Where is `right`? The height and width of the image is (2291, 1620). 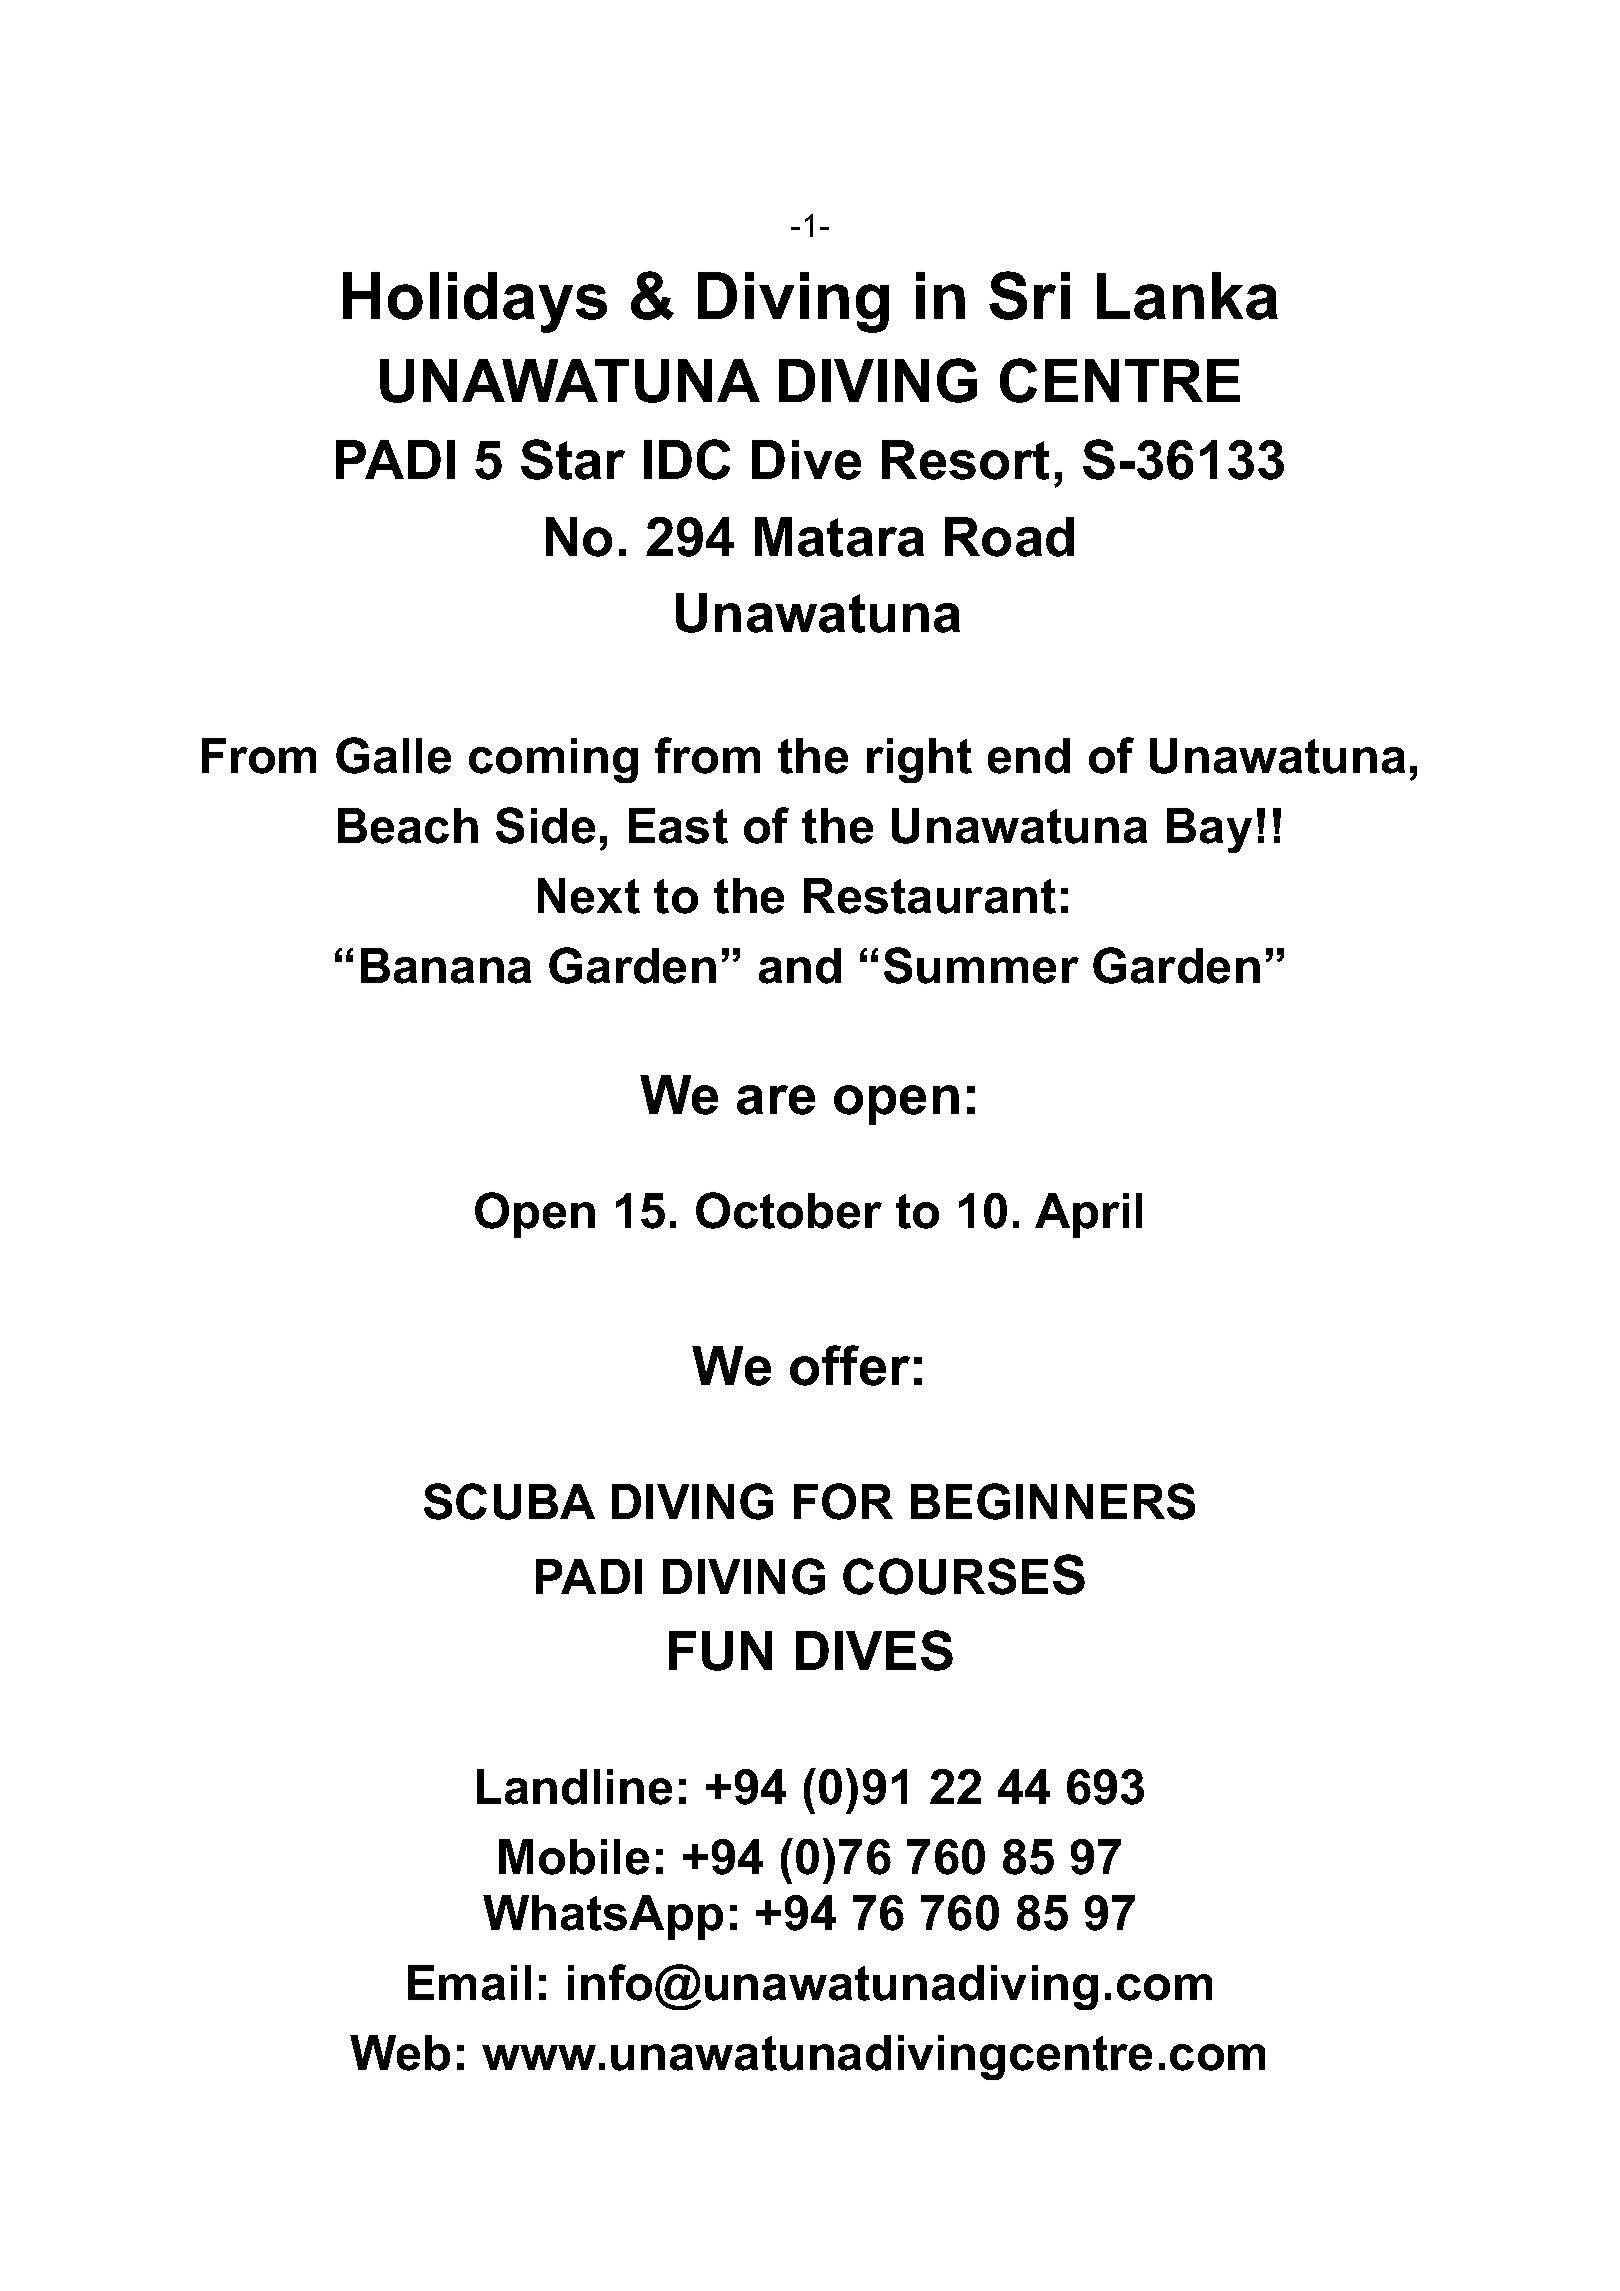
right is located at coordinates (919, 760).
